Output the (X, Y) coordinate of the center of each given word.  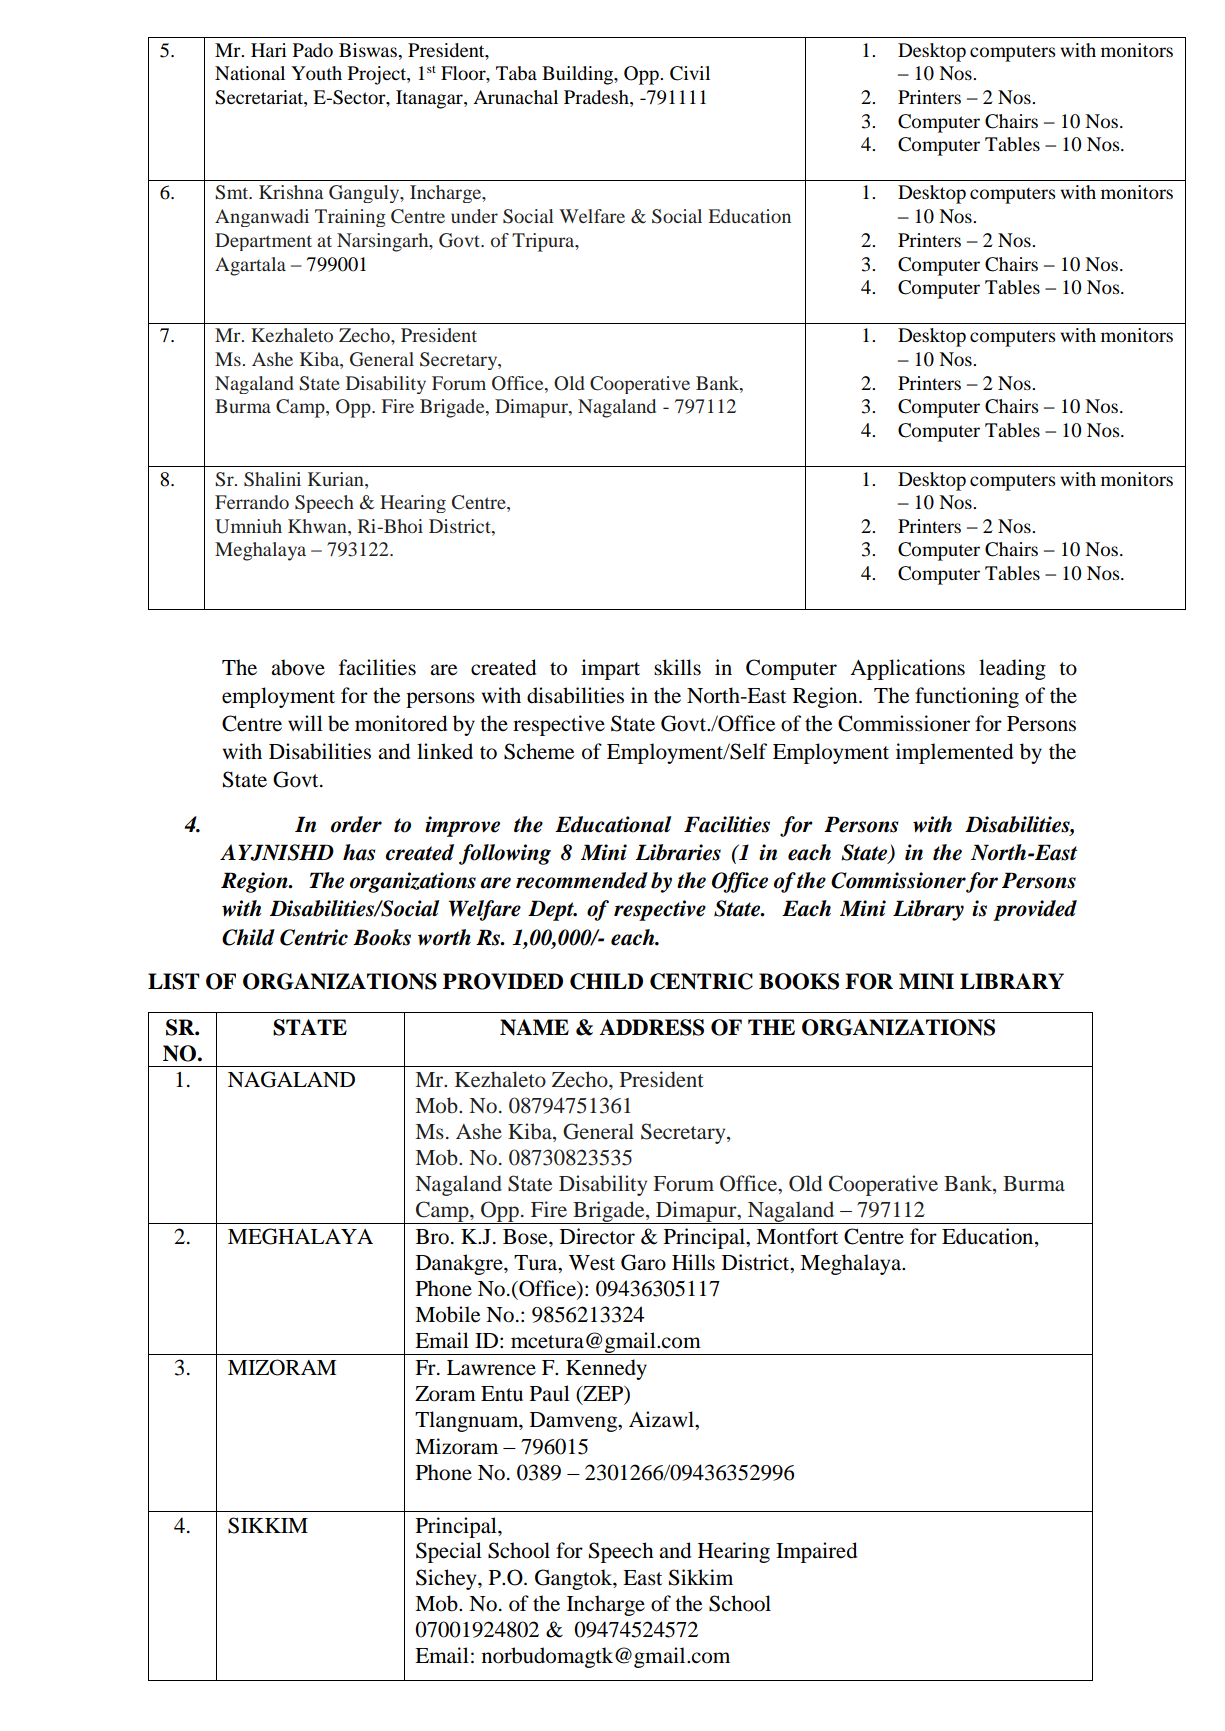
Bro (432, 1237)
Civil (690, 73)
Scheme (539, 751)
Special (449, 1552)
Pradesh (597, 98)
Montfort (797, 1236)
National (250, 73)
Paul (550, 1393)
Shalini (272, 479)
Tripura (544, 242)
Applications (907, 669)
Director (597, 1236)
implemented (954, 753)
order (356, 824)
